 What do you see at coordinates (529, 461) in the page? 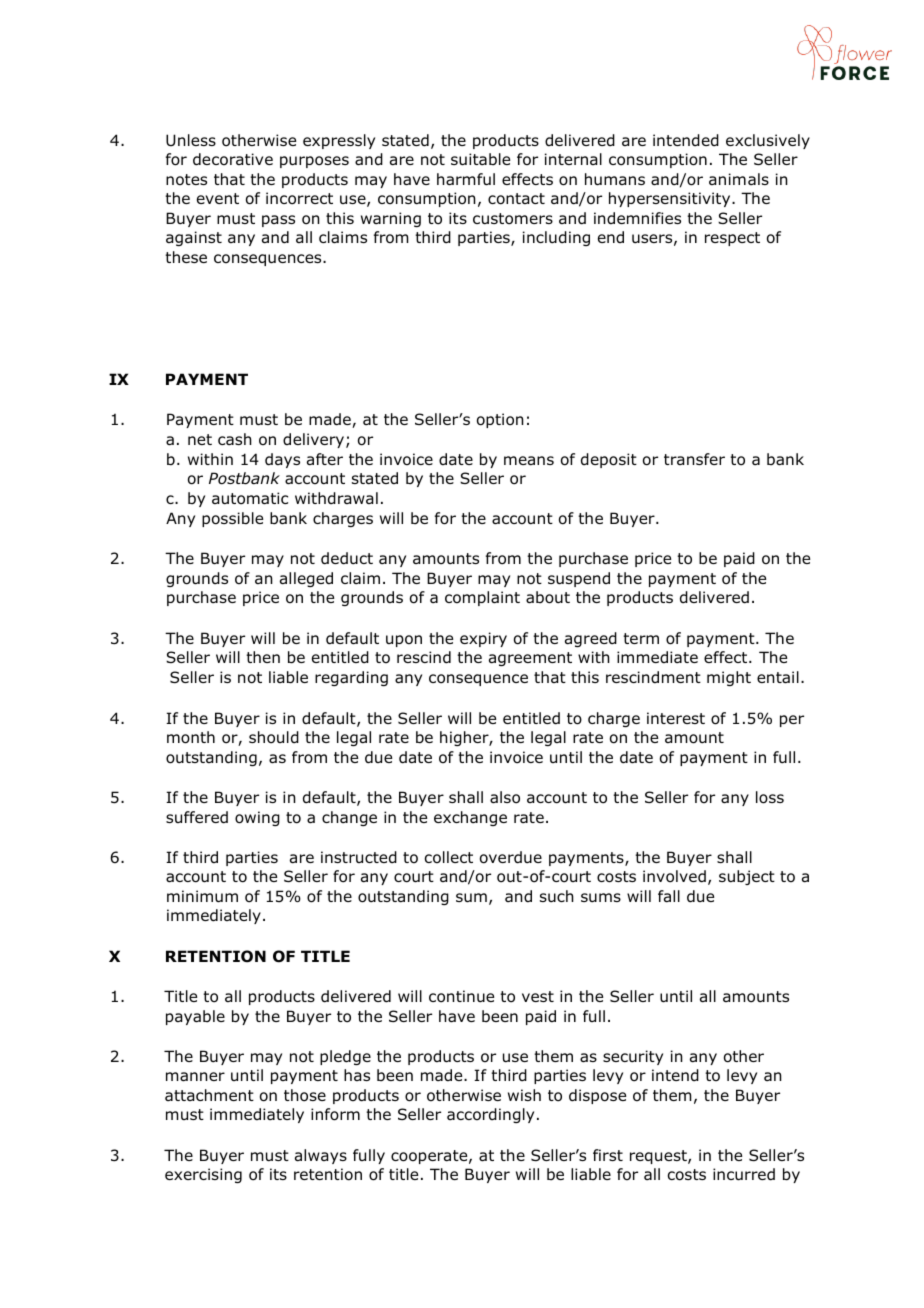
I see `means` at bounding box center [529, 461].
